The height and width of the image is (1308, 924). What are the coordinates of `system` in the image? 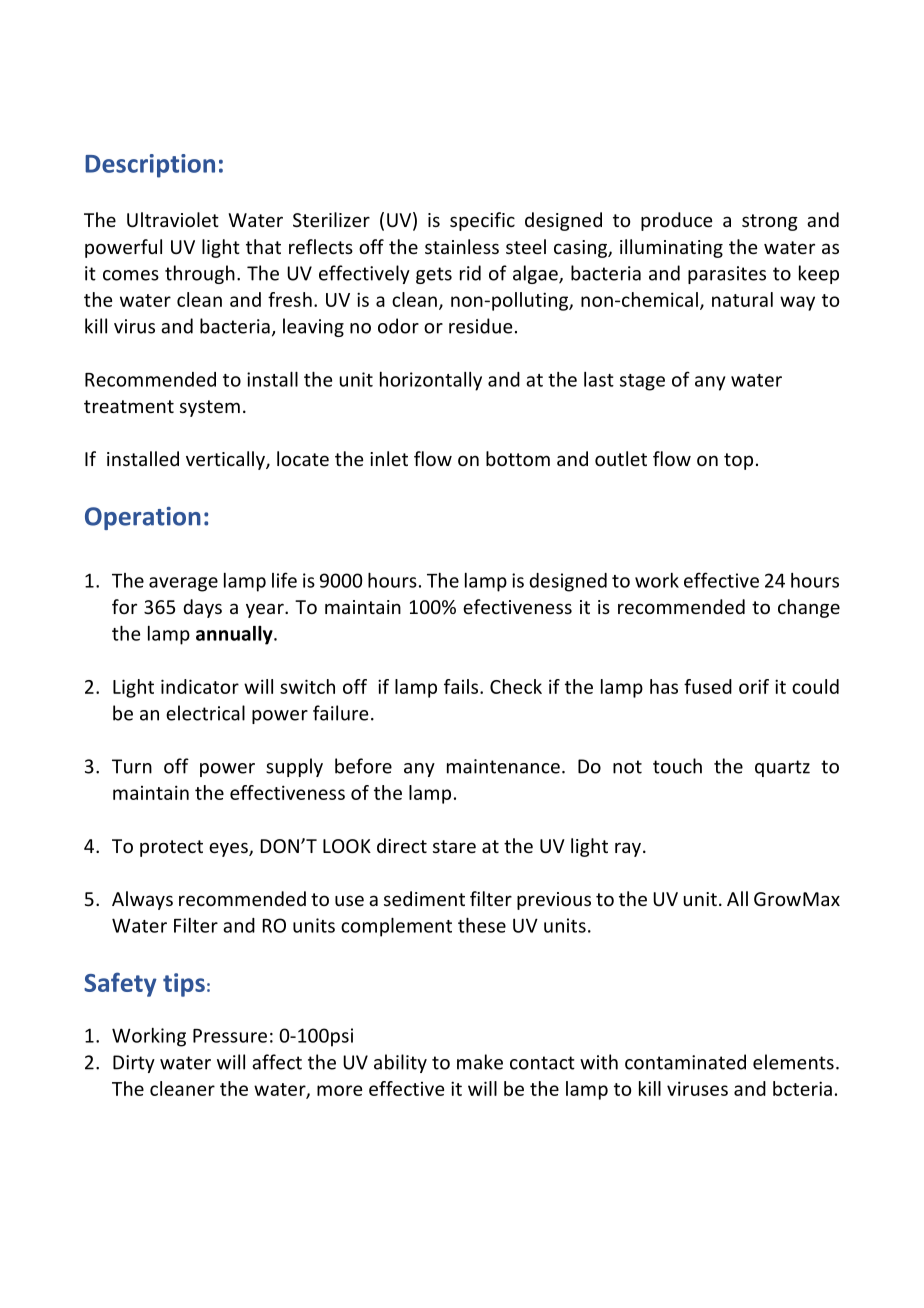 It's located at (210, 408).
